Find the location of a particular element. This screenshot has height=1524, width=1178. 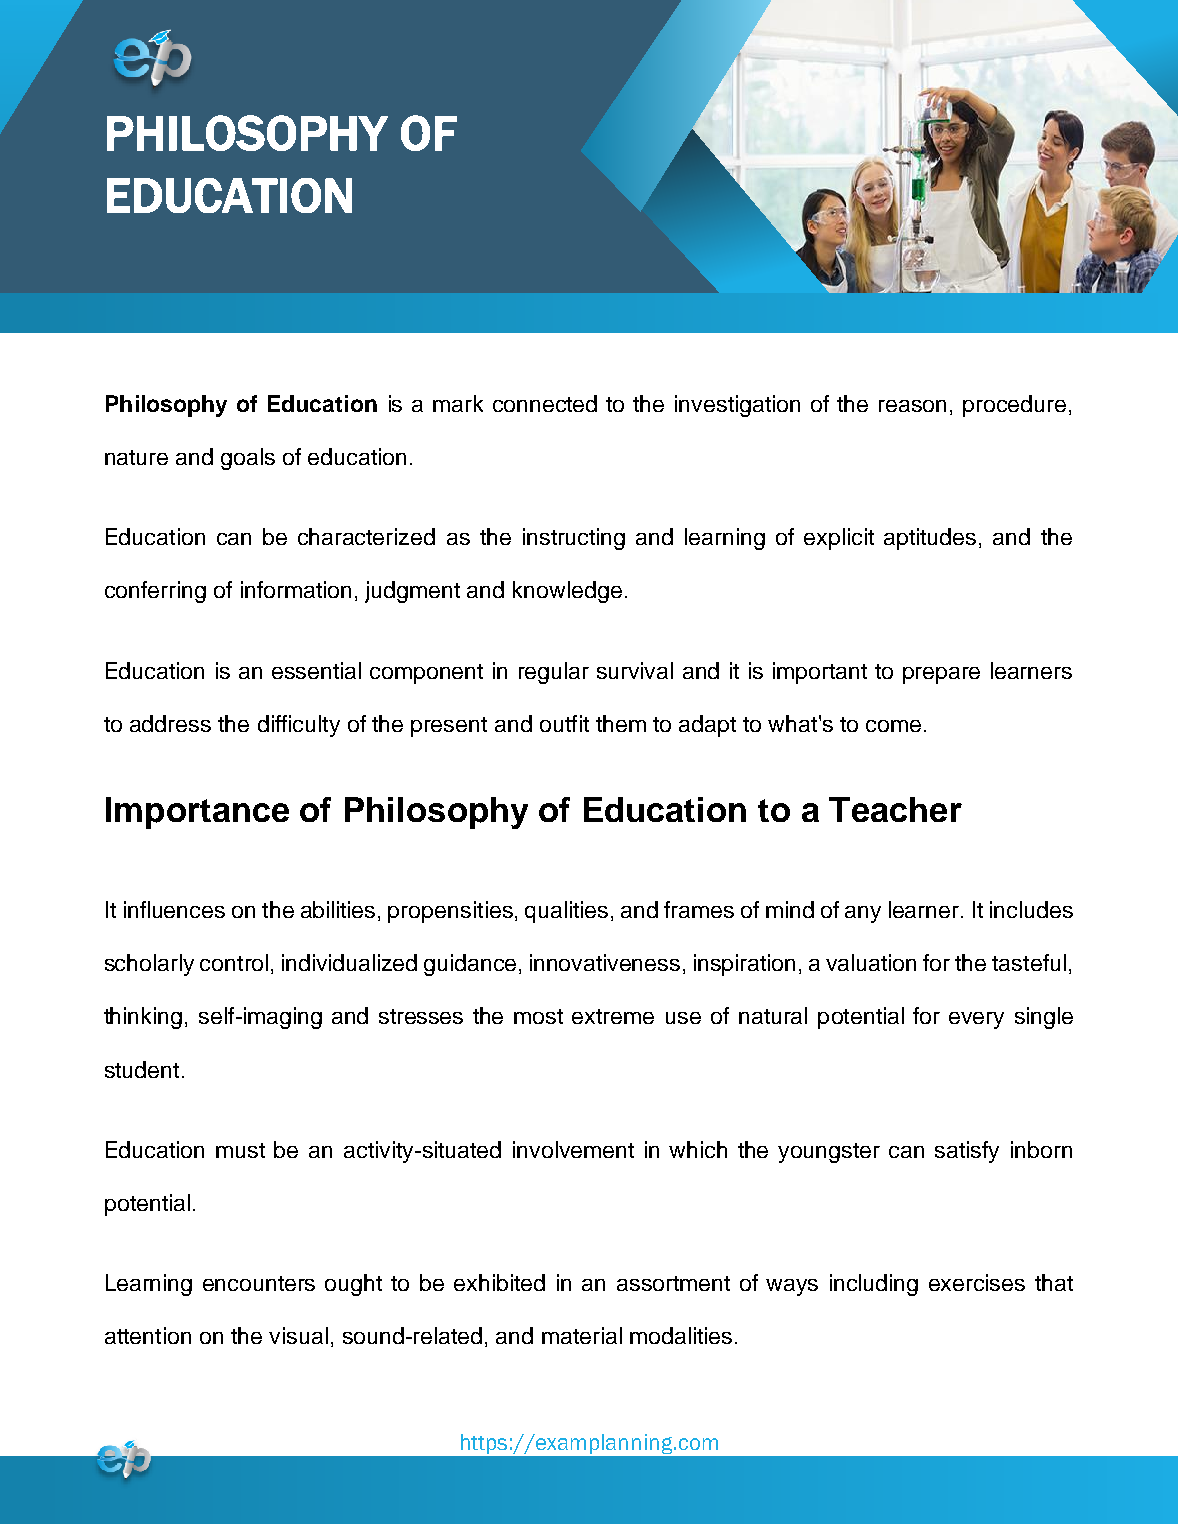

goals is located at coordinates (248, 459).
